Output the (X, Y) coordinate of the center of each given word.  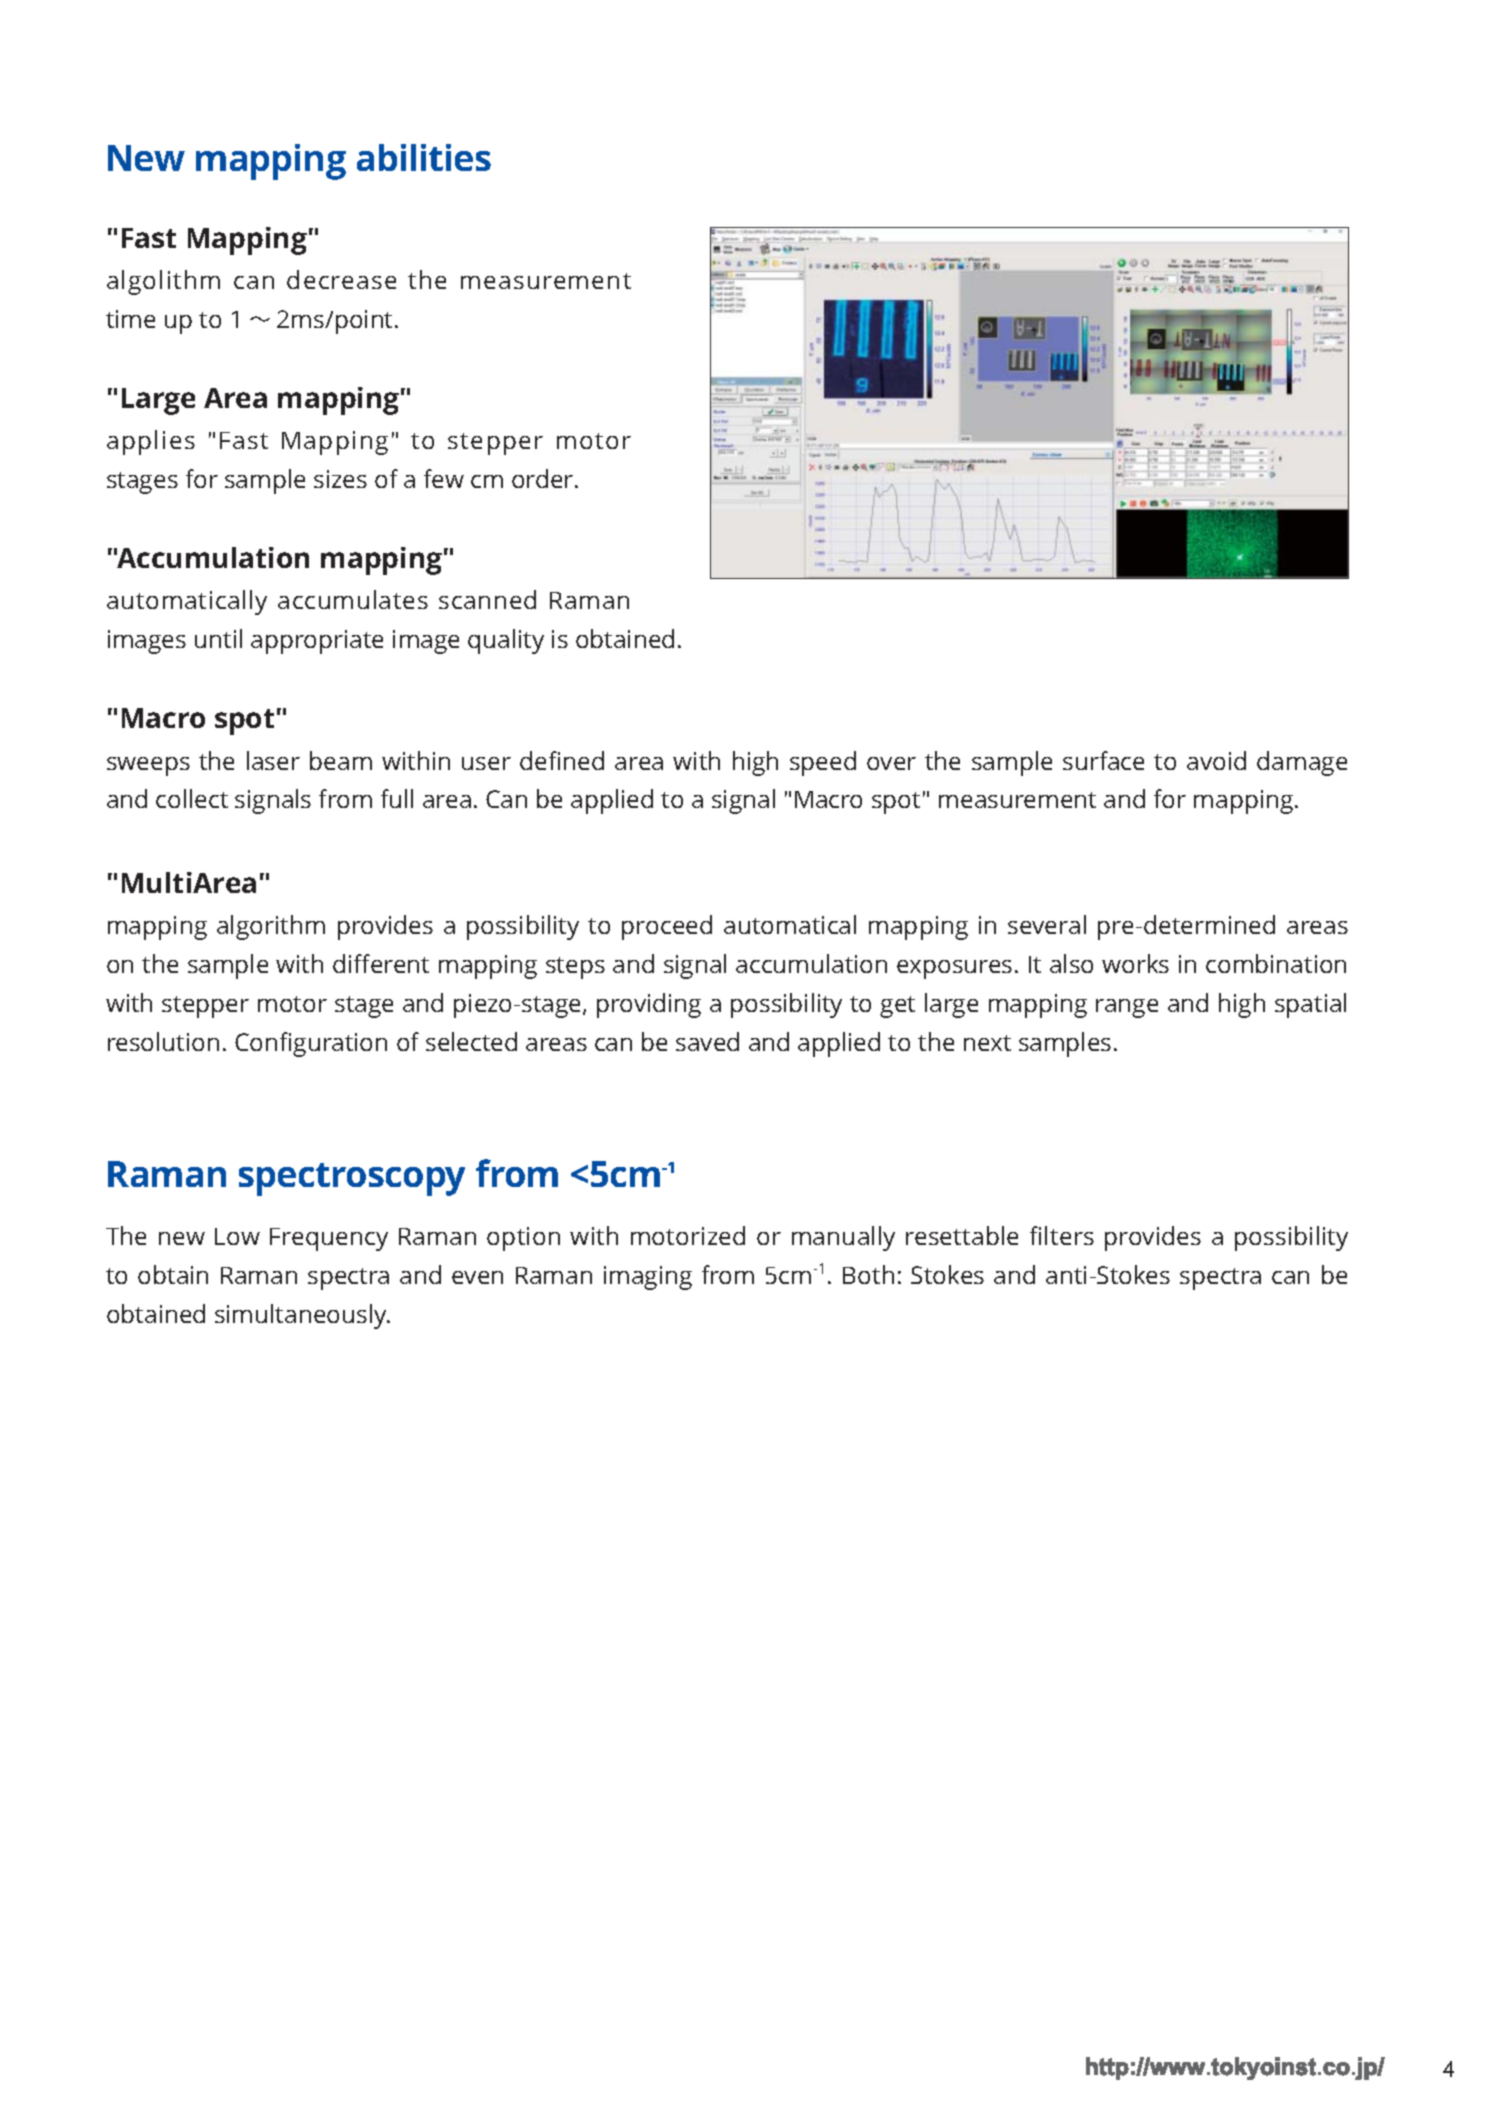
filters (1062, 1235)
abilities (424, 157)
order (544, 478)
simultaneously (302, 1316)
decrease (341, 279)
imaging (648, 1278)
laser (273, 760)
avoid (1216, 760)
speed (823, 763)
